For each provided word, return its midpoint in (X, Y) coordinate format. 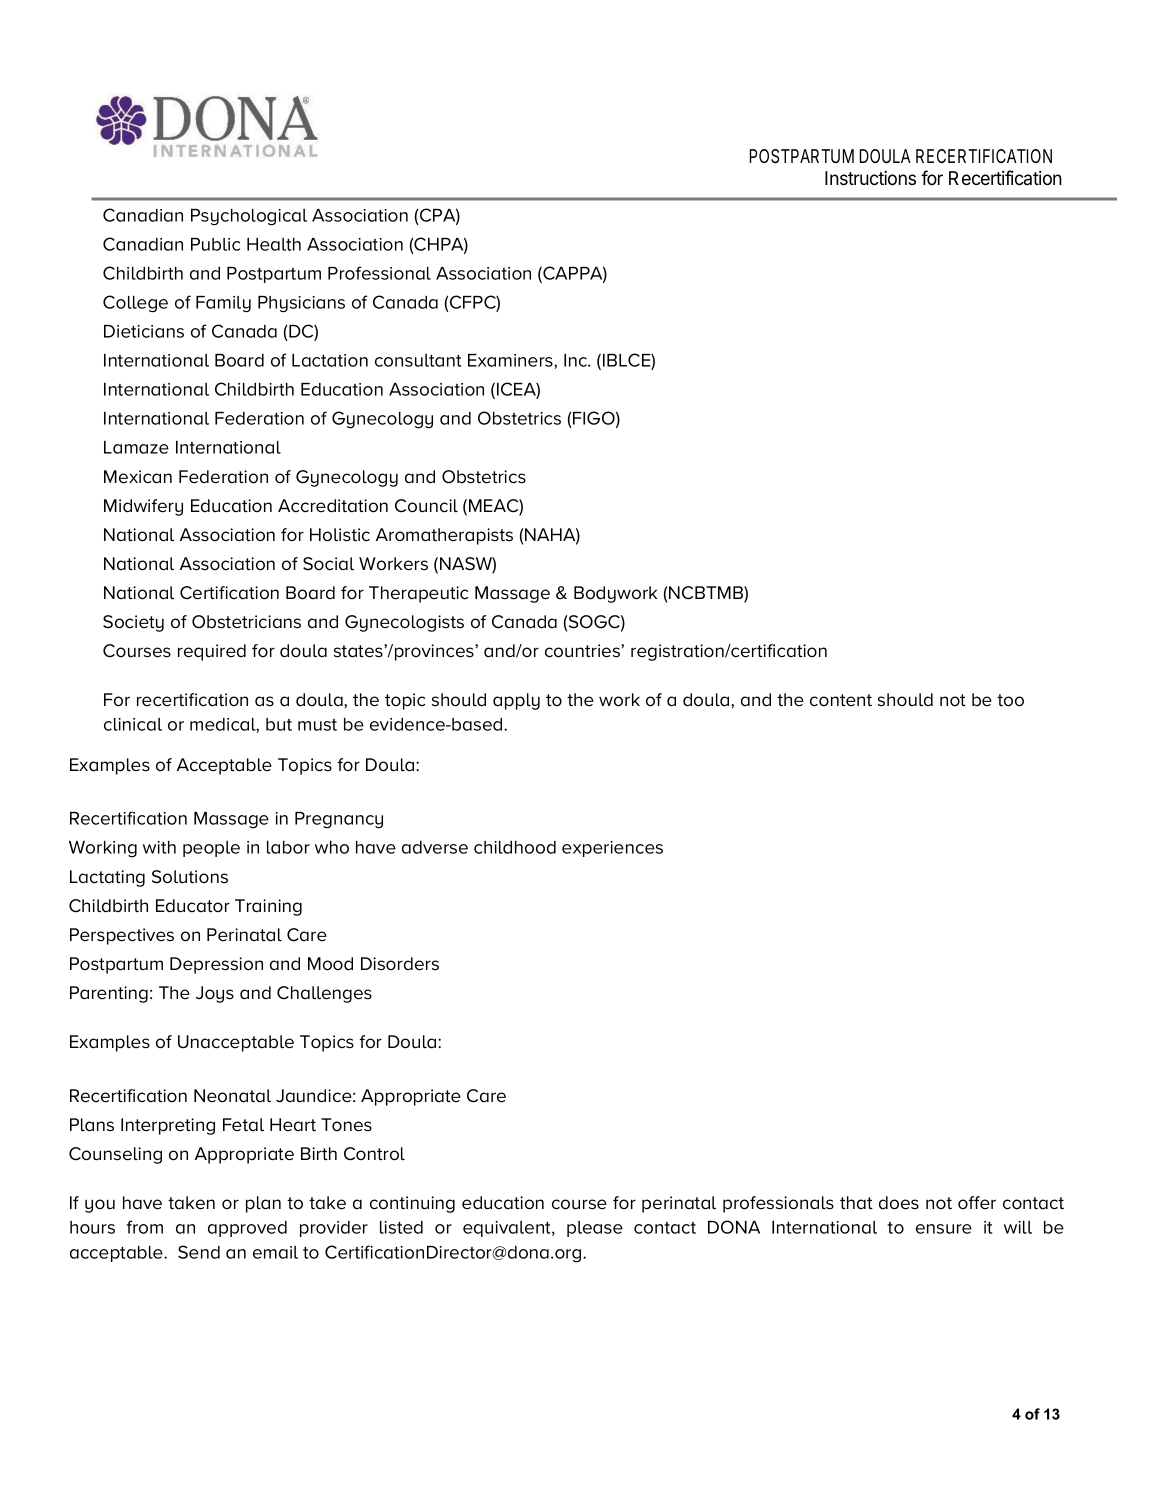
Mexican (138, 477)
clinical (133, 724)
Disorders (400, 964)
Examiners (511, 360)
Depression (216, 965)
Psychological (249, 217)
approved (247, 1229)
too (1010, 700)
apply (516, 701)
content (841, 700)
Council (426, 506)
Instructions (870, 178)
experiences (612, 849)
